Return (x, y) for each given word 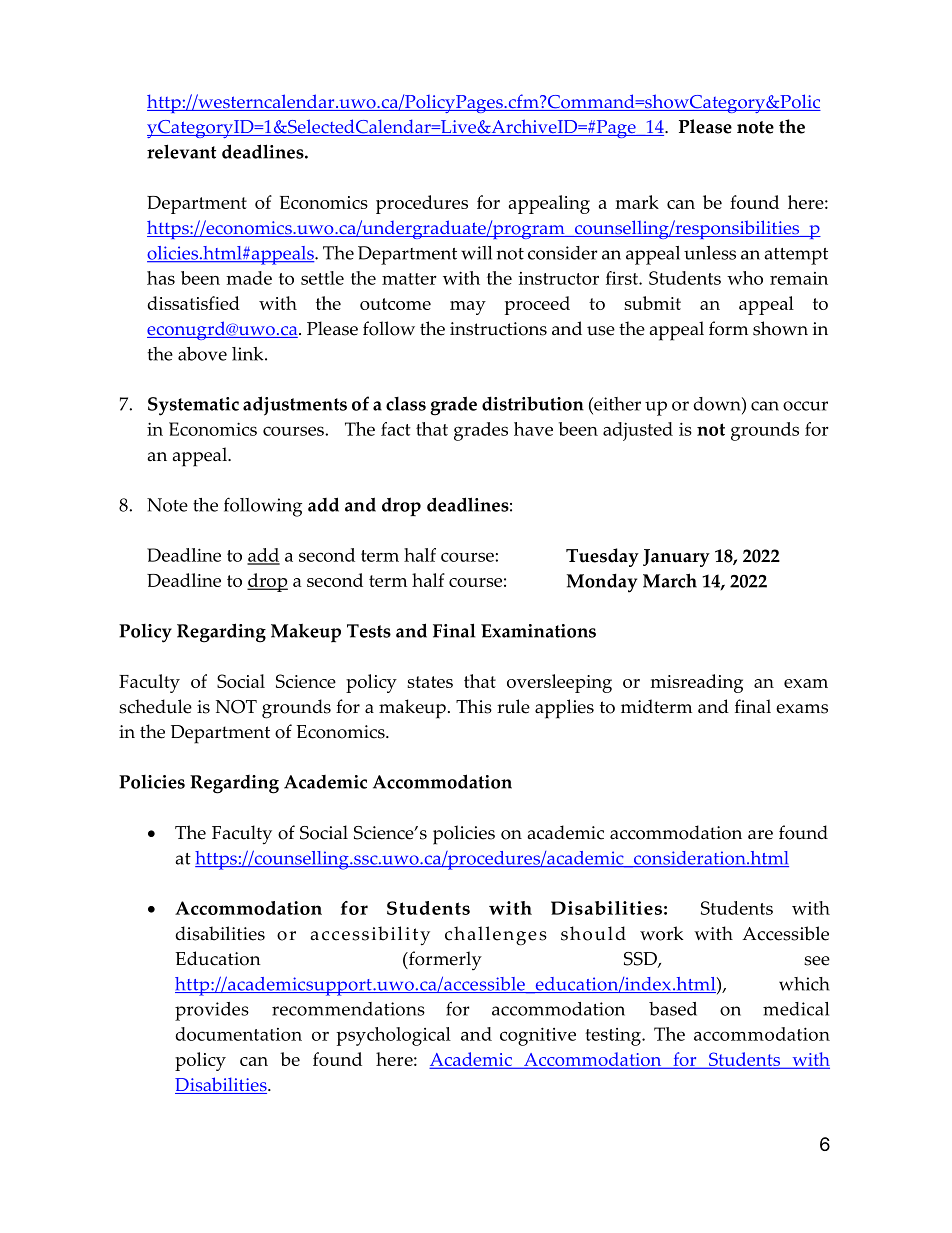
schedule (155, 706)
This (474, 706)
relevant (181, 151)
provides (212, 1011)
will (476, 253)
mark (637, 202)
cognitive (538, 1036)
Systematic (193, 406)
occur (805, 406)
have (533, 429)
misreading (697, 683)
